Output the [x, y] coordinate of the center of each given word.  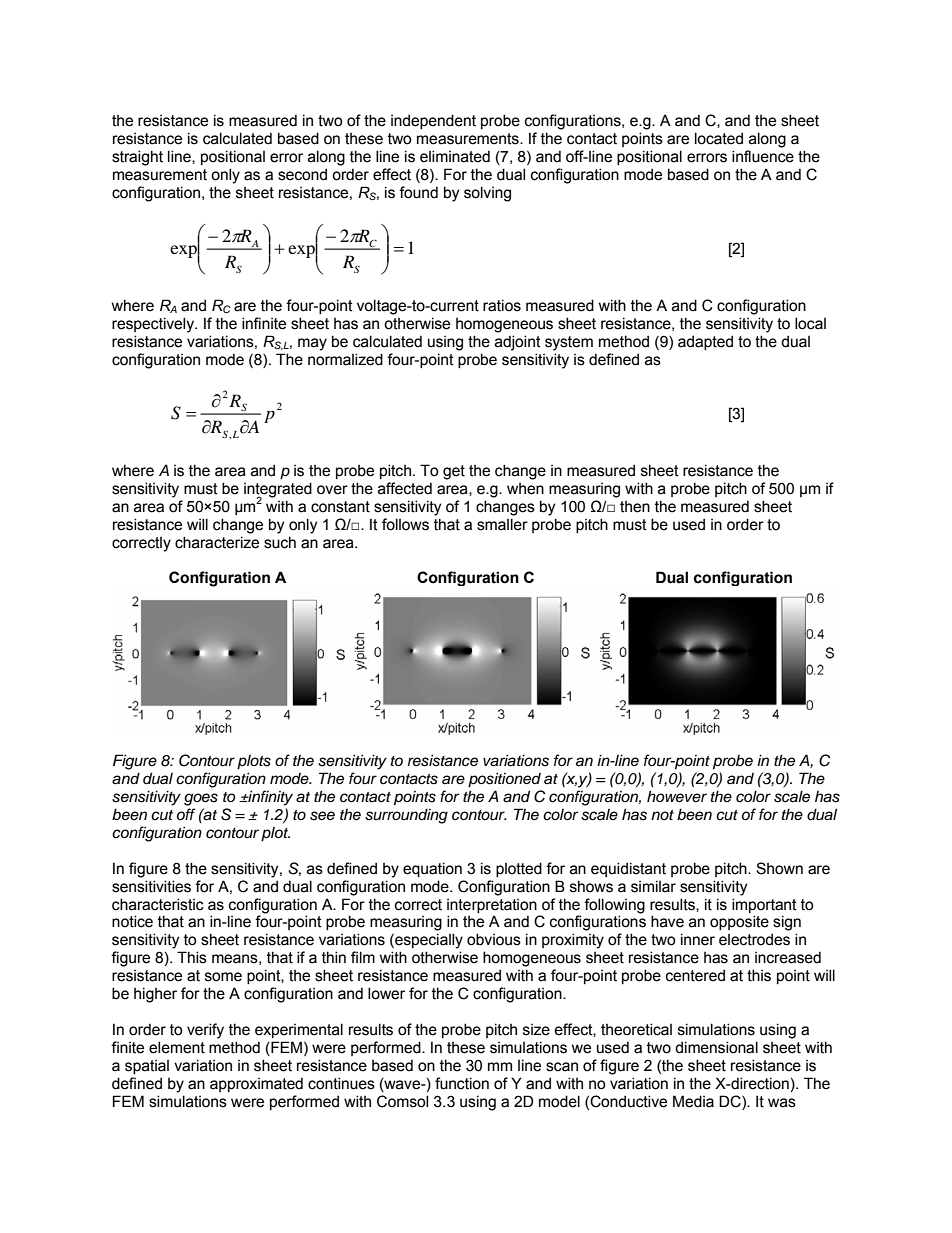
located [719, 138]
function [462, 1083]
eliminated [455, 156]
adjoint [518, 343]
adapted [705, 342]
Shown [779, 868]
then [635, 507]
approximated [256, 1084]
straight [137, 158]
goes [201, 799]
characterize [217, 542]
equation [432, 869]
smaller [502, 524]
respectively [154, 325]
